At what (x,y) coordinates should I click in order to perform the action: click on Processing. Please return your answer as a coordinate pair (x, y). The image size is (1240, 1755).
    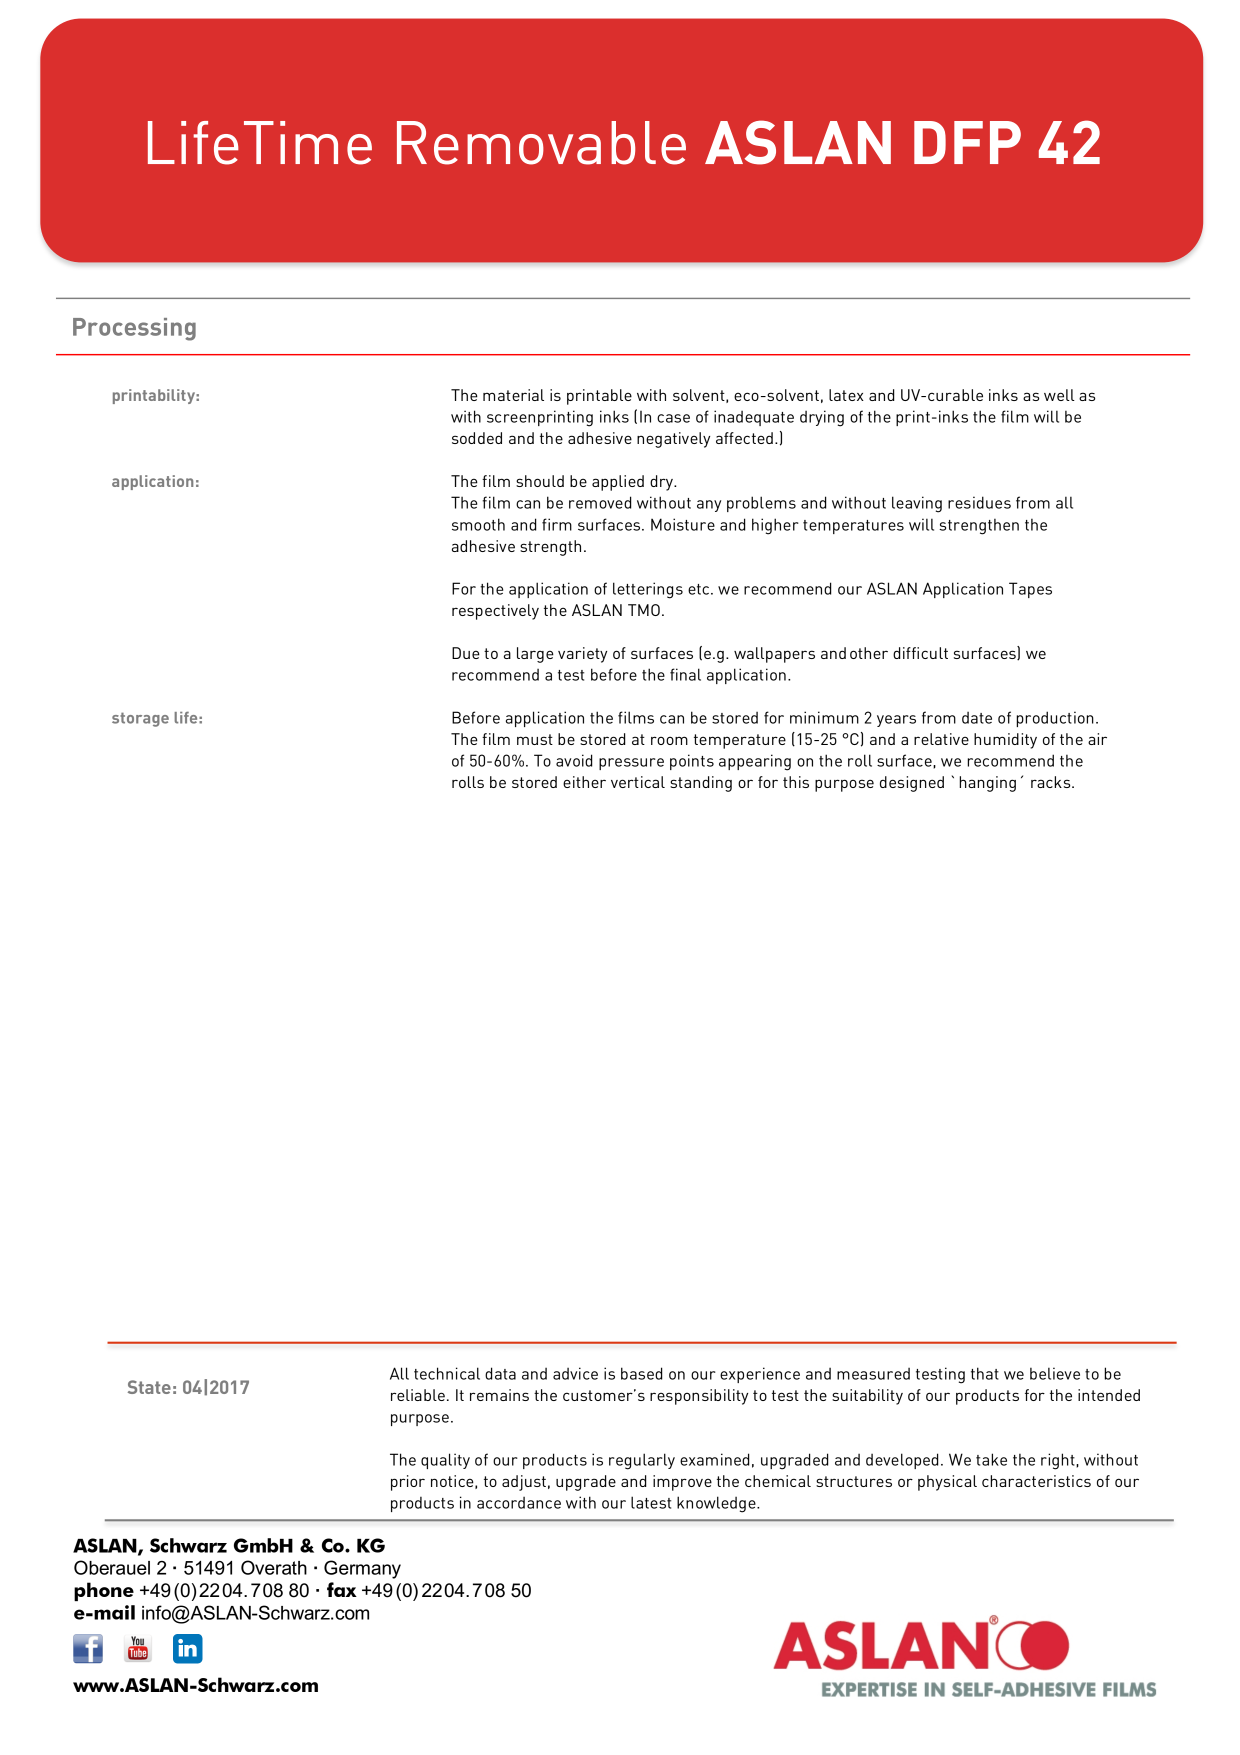
    Looking at the image, I should click on (134, 329).
